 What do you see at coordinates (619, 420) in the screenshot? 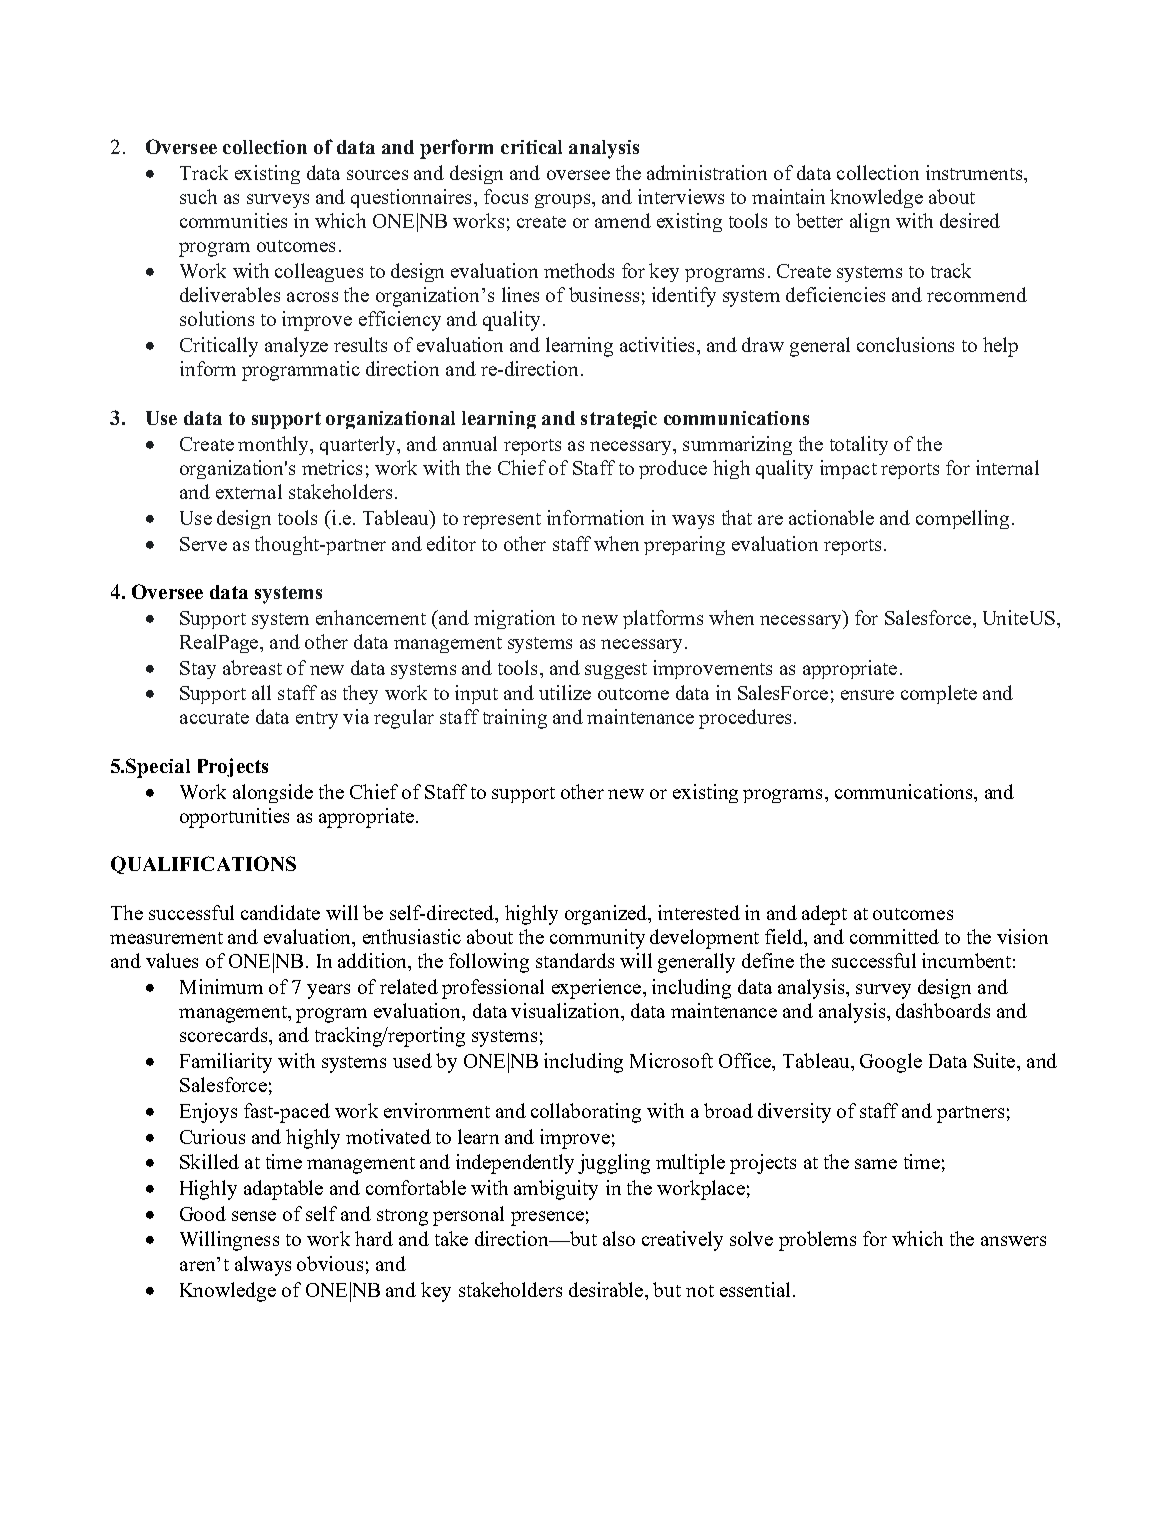
I see `strategic` at bounding box center [619, 420].
